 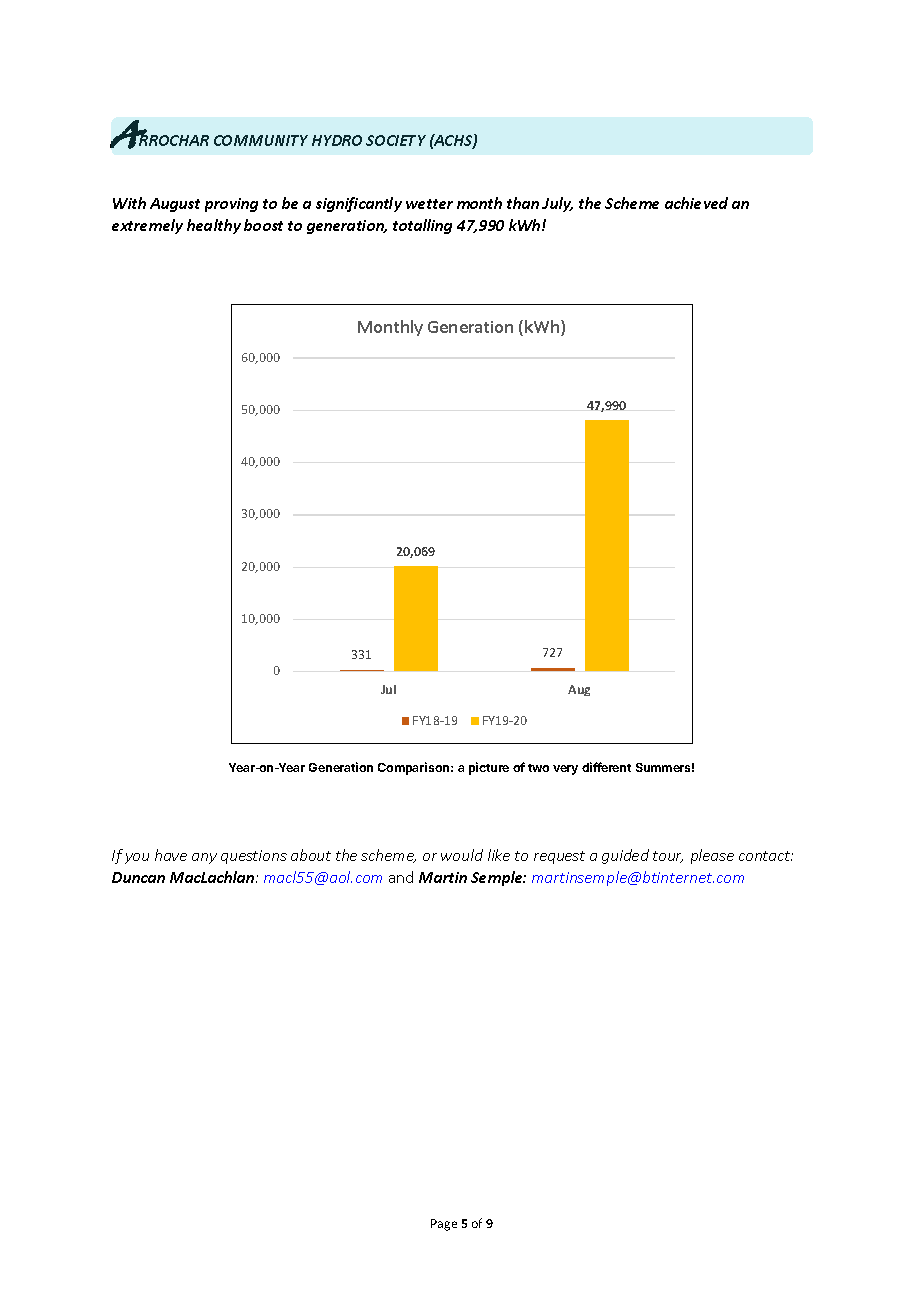 I want to click on tour, so click(x=668, y=857).
